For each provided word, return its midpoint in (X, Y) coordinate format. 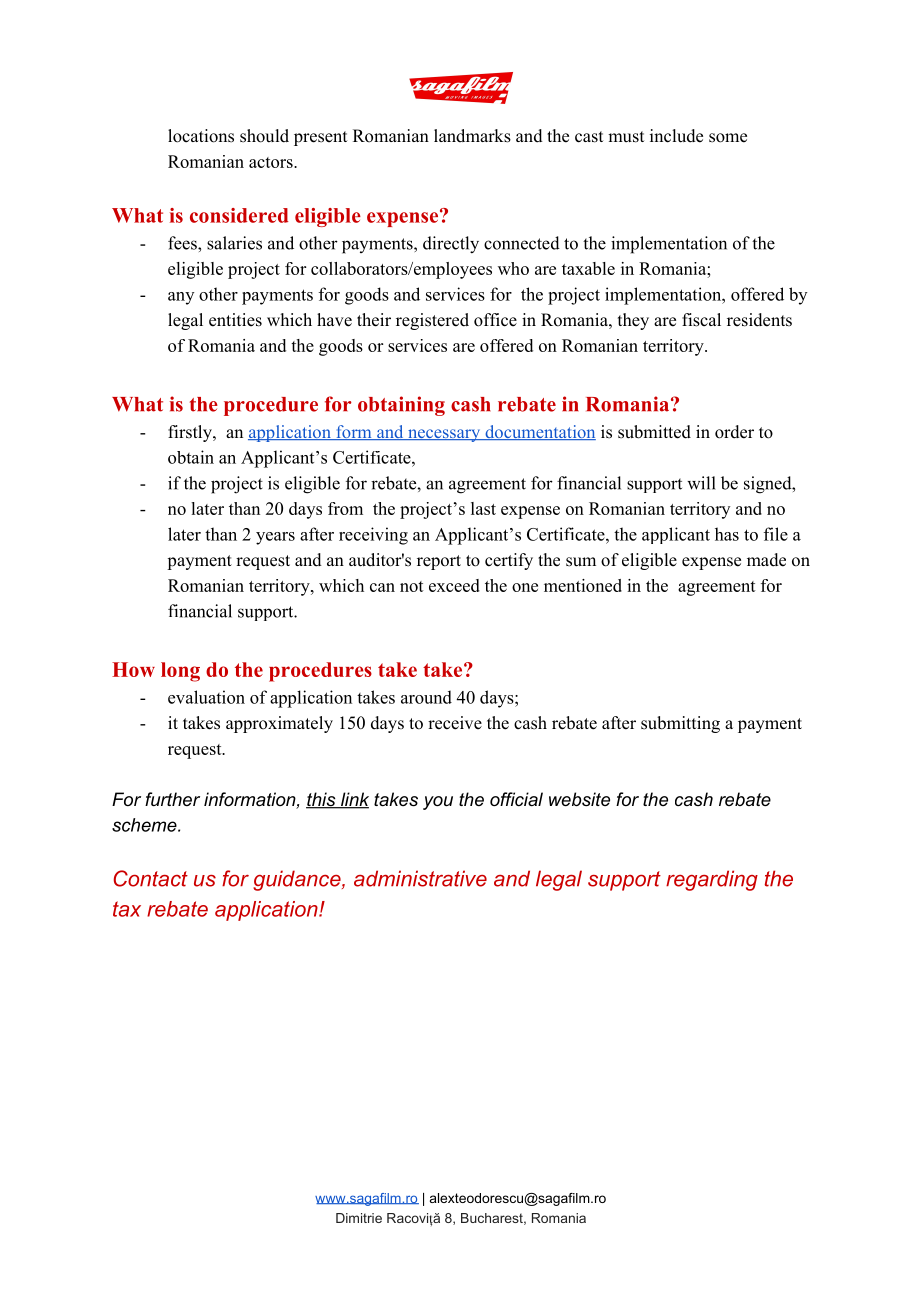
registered (432, 321)
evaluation (206, 697)
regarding (712, 880)
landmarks (472, 136)
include (676, 136)
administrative (420, 878)
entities (235, 320)
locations (201, 136)
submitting (680, 724)
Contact (151, 878)
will (701, 483)
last (483, 508)
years (275, 538)
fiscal (701, 320)
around (426, 697)
